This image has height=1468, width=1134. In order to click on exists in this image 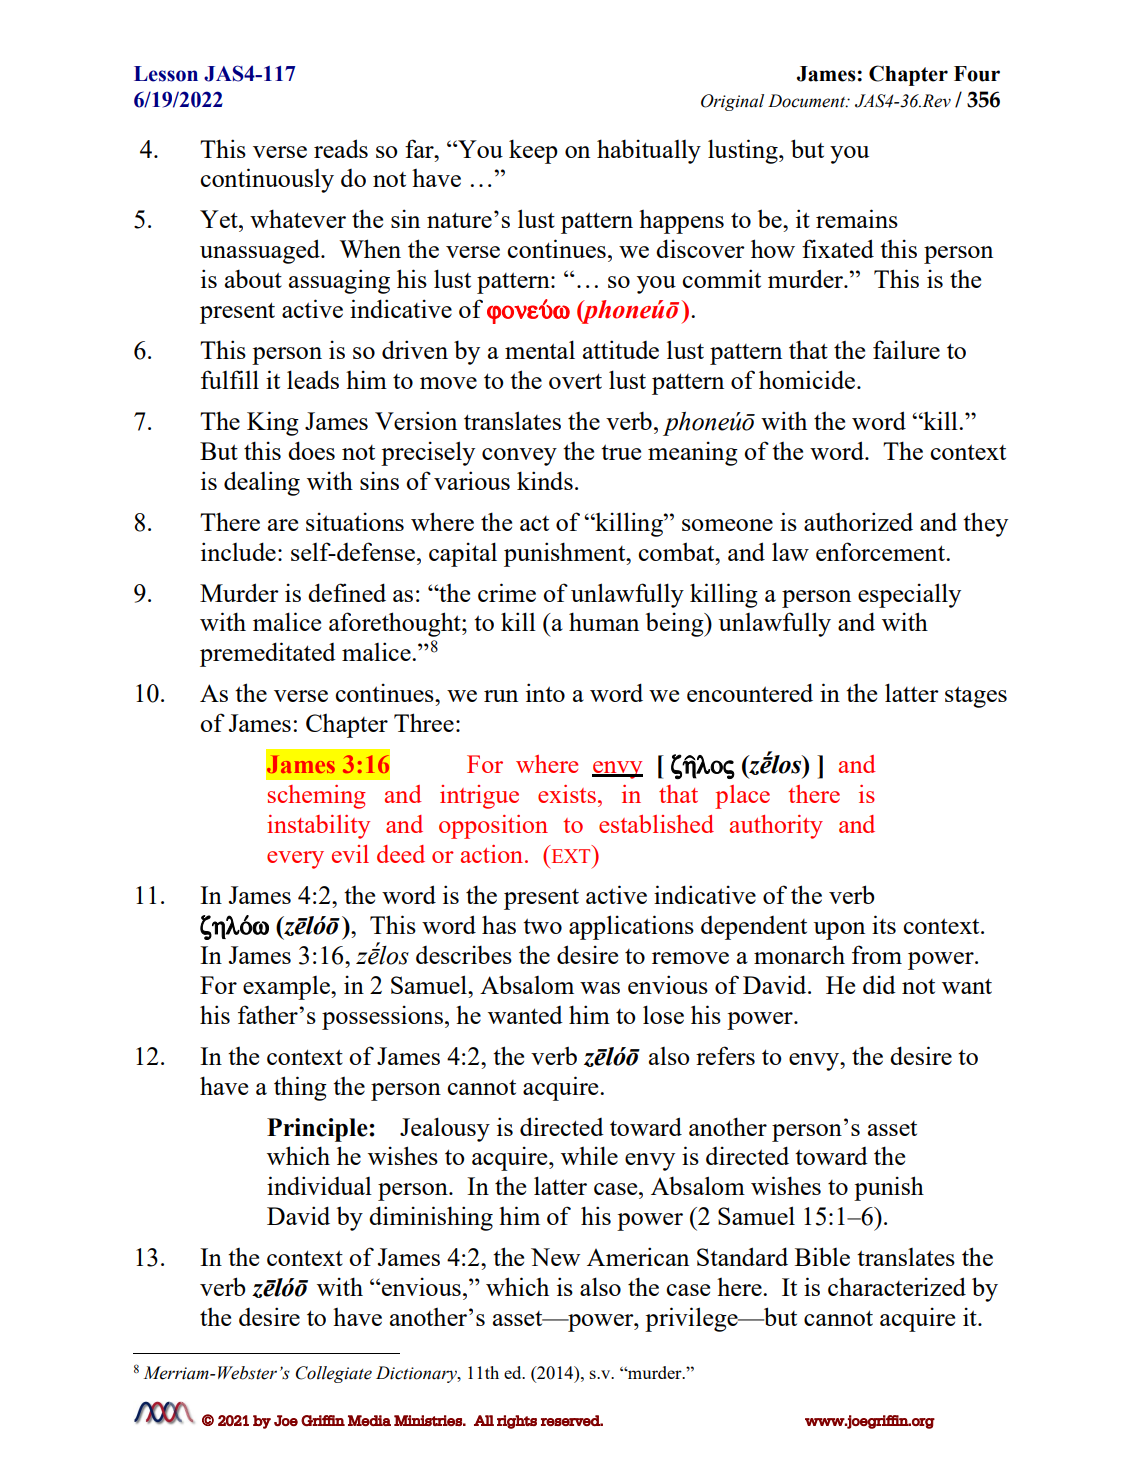, I will do `click(567, 794)`.
